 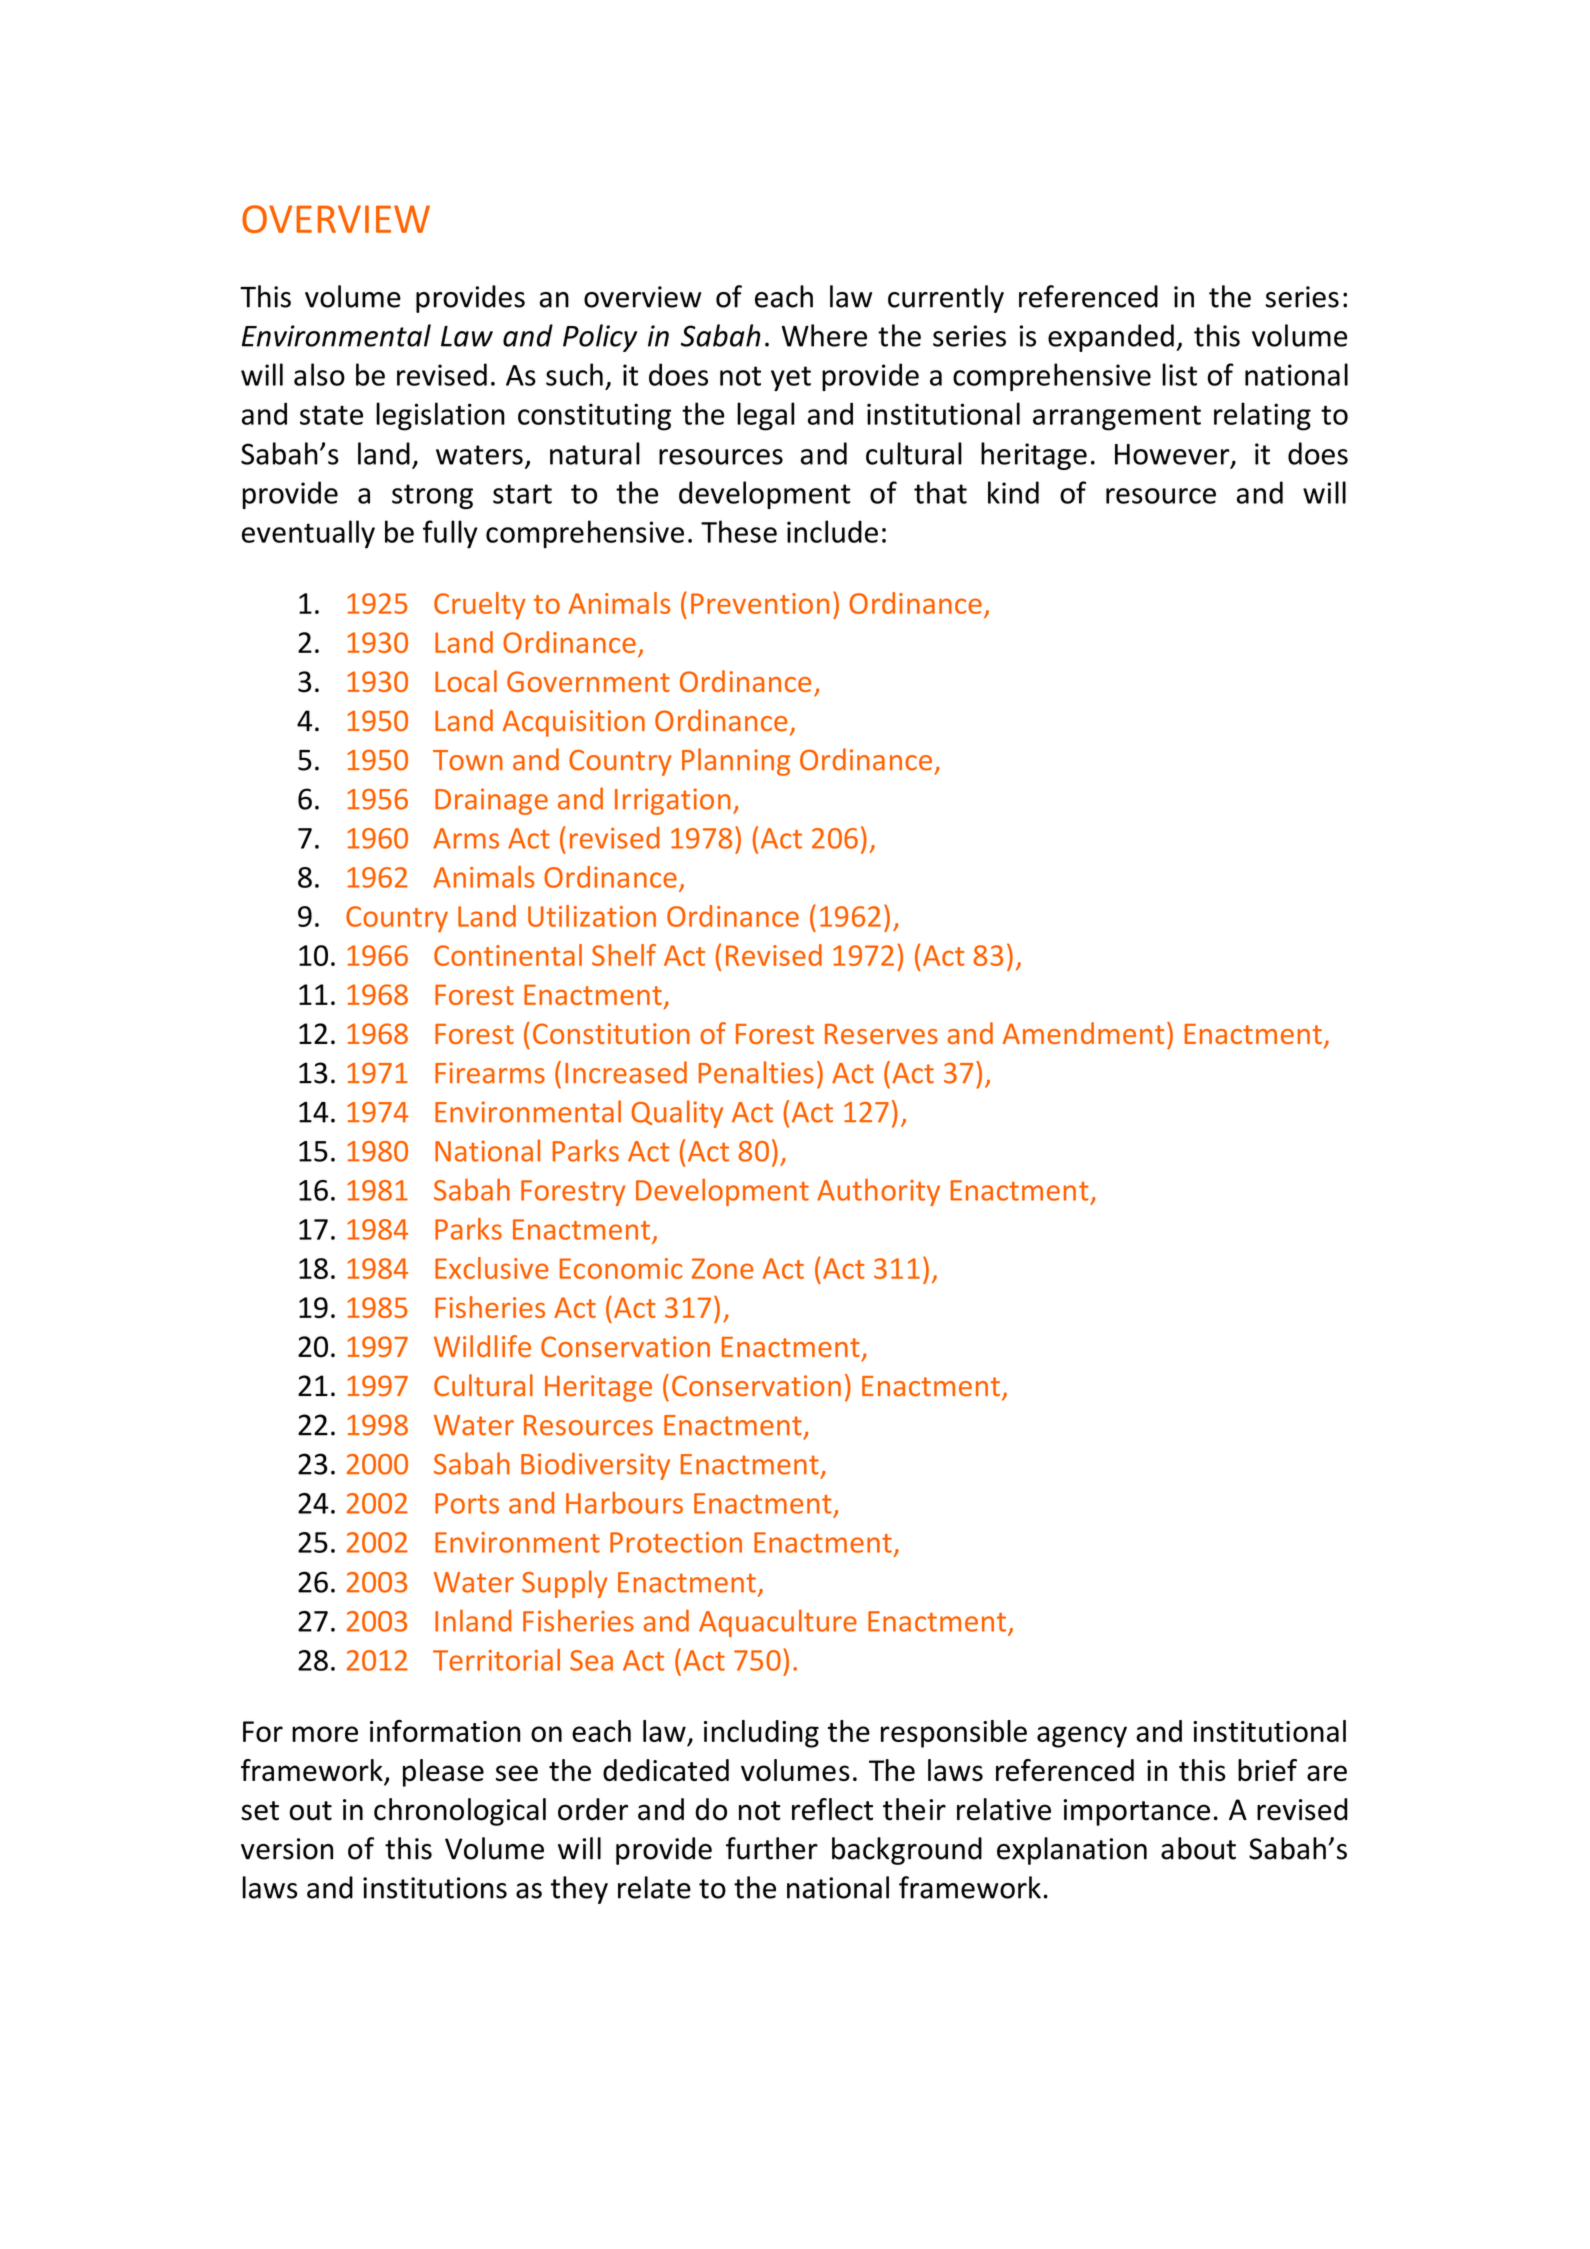 What do you see at coordinates (508, 955) in the image?
I see `Continental` at bounding box center [508, 955].
